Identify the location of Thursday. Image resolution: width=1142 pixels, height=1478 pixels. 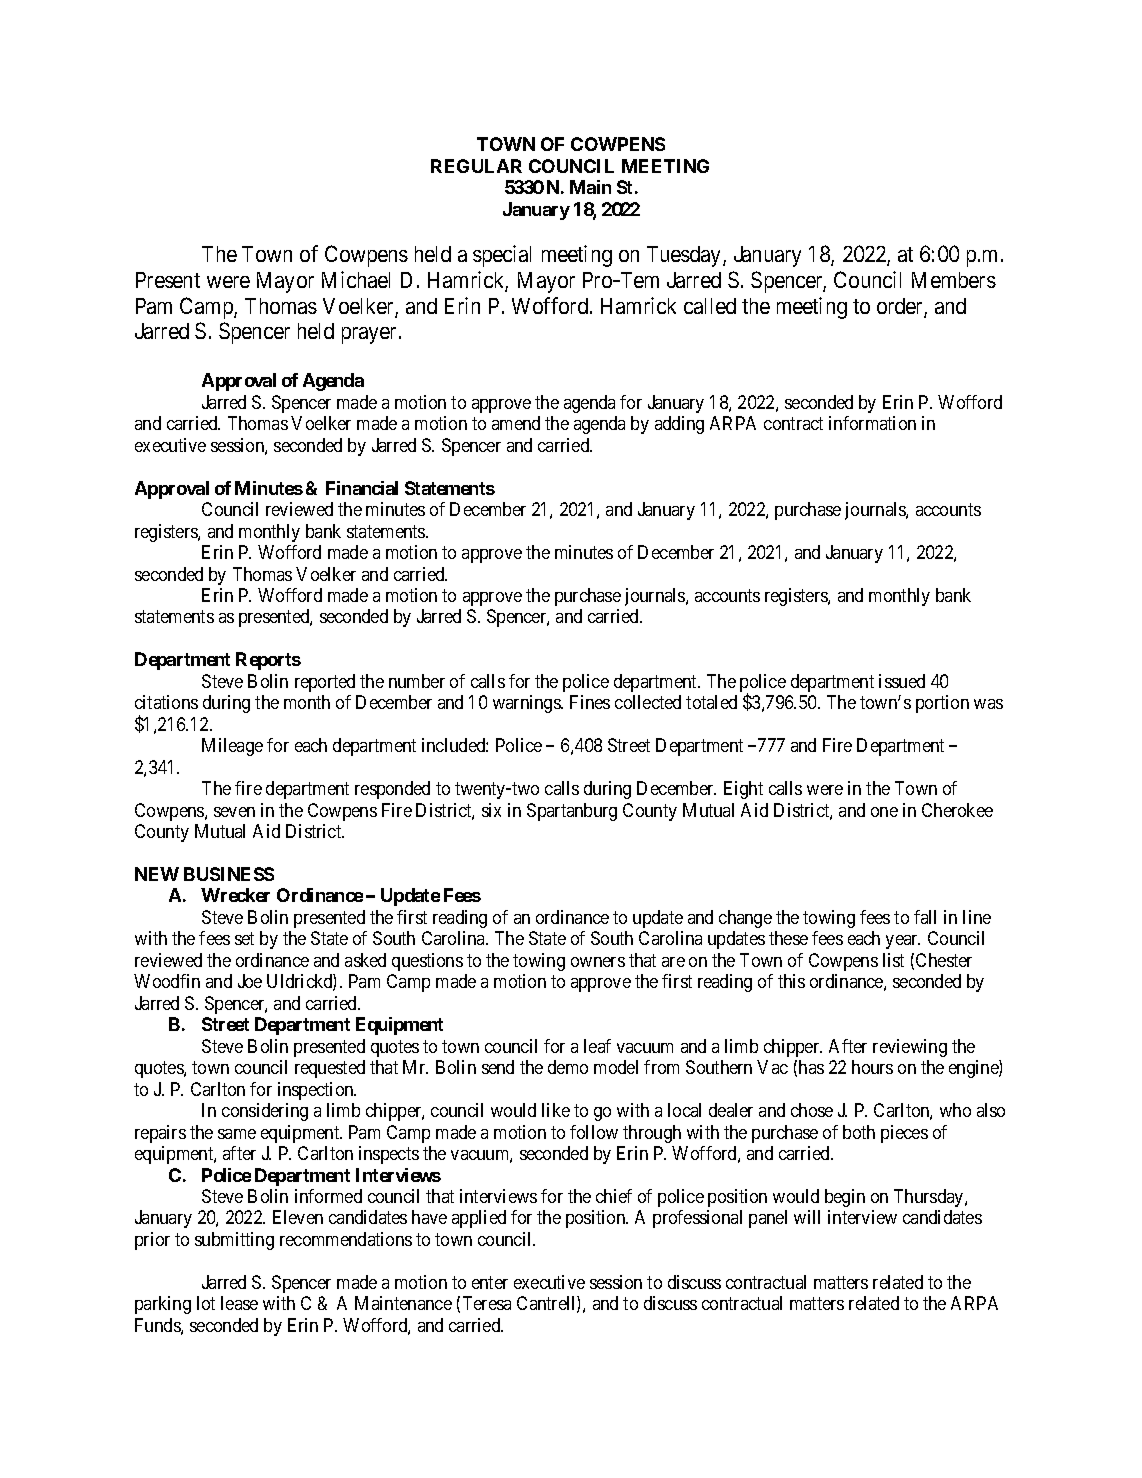
(930, 1198).
